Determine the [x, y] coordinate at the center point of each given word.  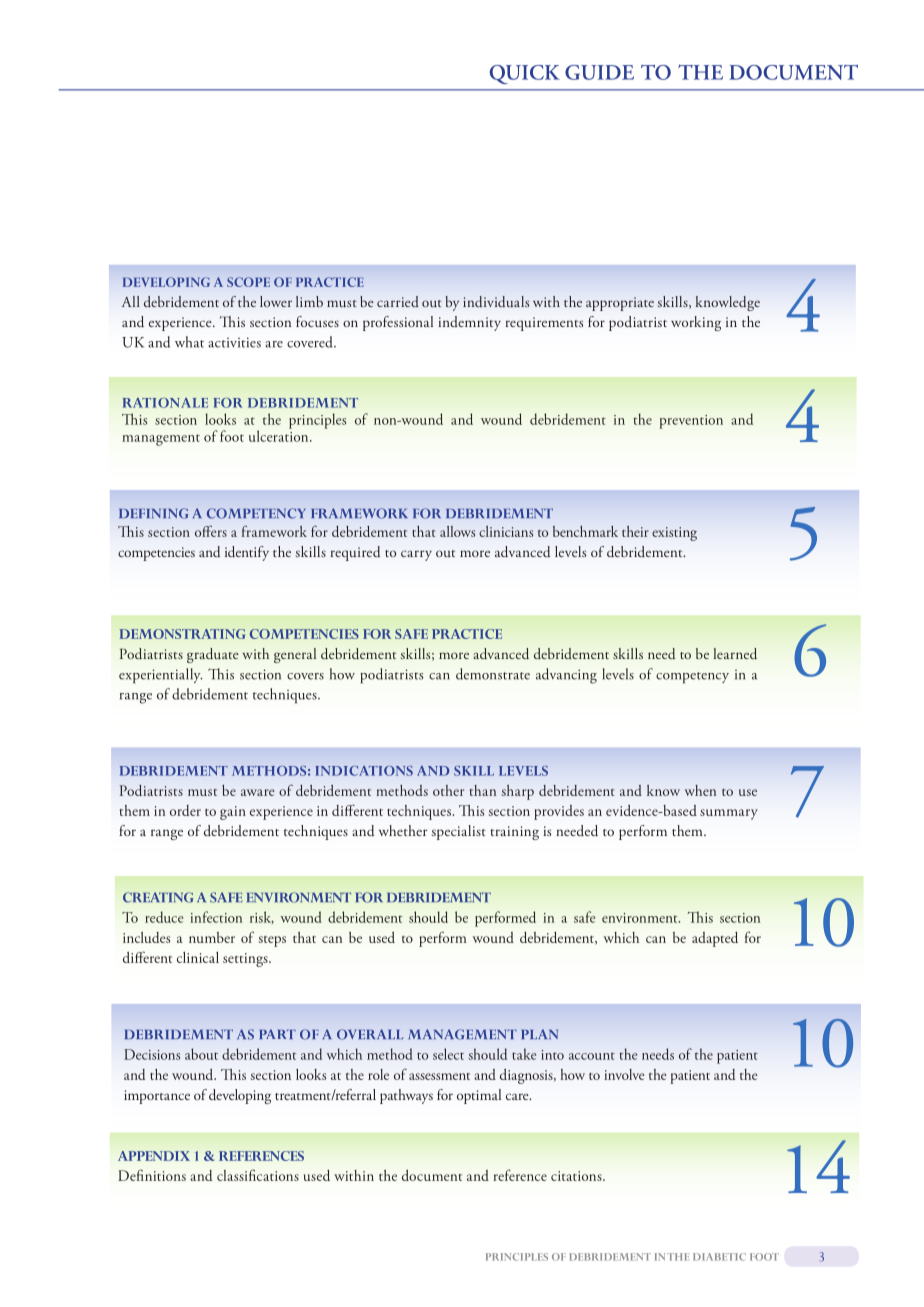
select [448, 1054]
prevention [691, 422]
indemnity [469, 323]
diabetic [719, 1257]
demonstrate [493, 674]
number [212, 937]
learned [735, 654]
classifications [258, 1175]
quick [524, 74]
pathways [406, 1096]
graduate [213, 655]
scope [248, 282]
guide [599, 72]
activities [234, 342]
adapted [715, 939]
